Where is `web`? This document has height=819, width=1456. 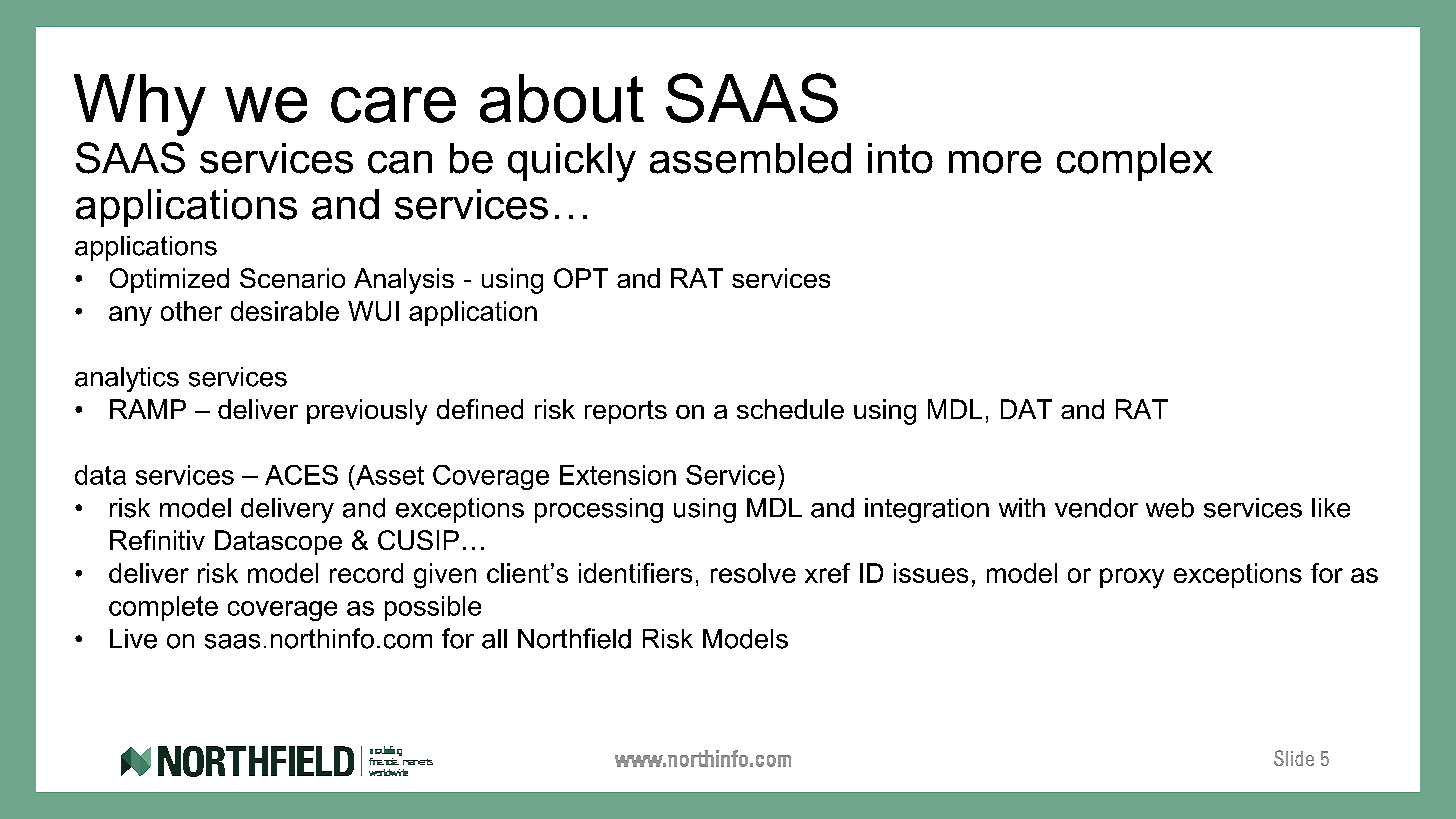
web is located at coordinates (1170, 508).
